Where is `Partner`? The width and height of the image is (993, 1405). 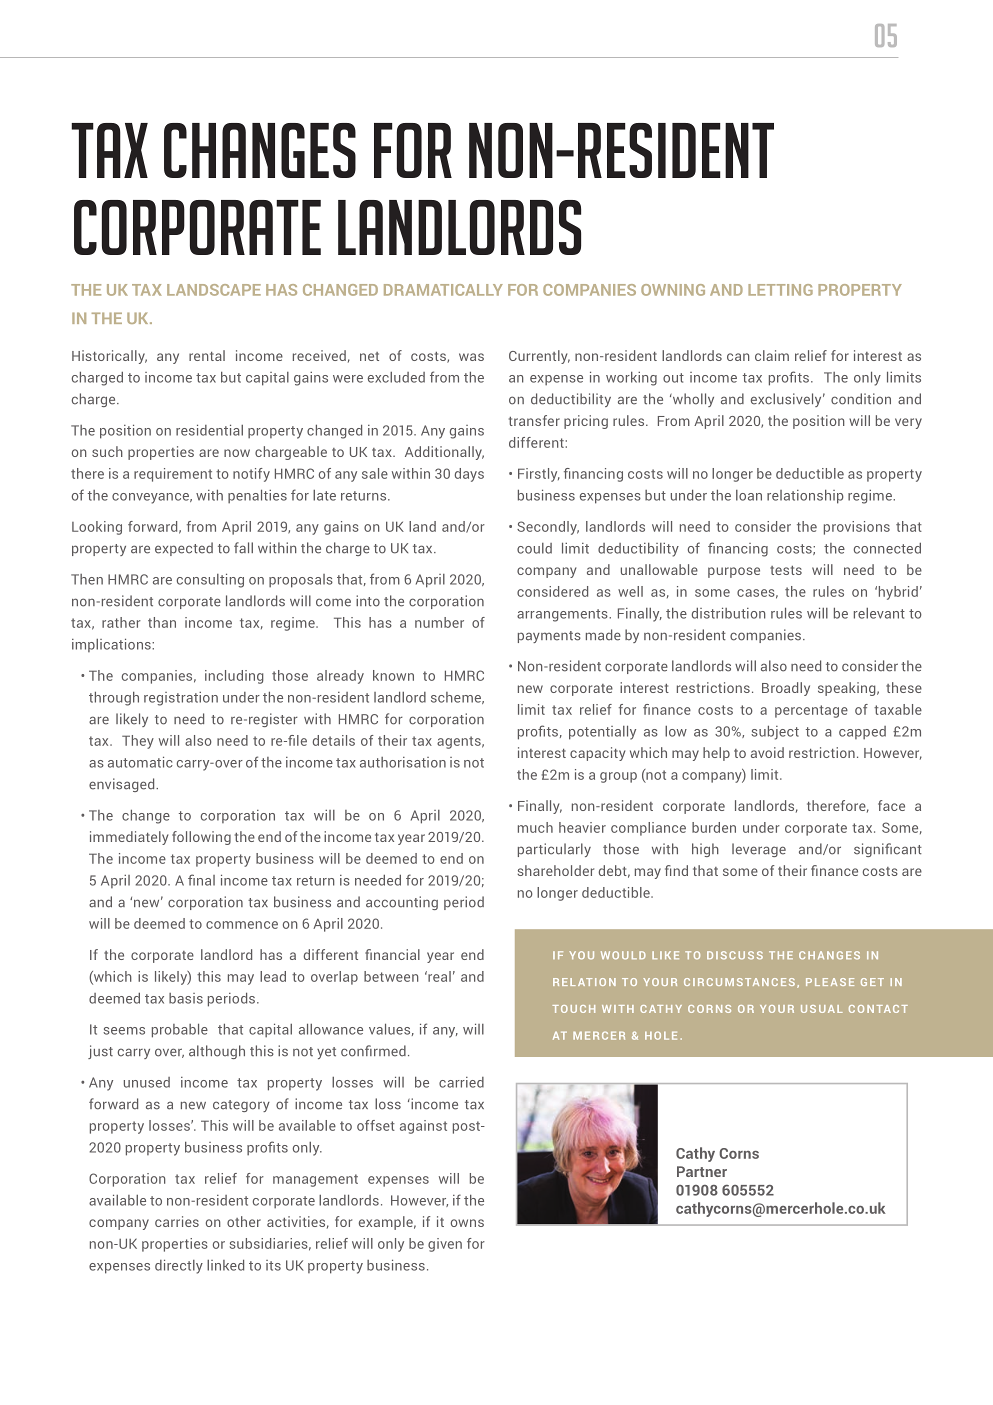 Partner is located at coordinates (702, 1171).
